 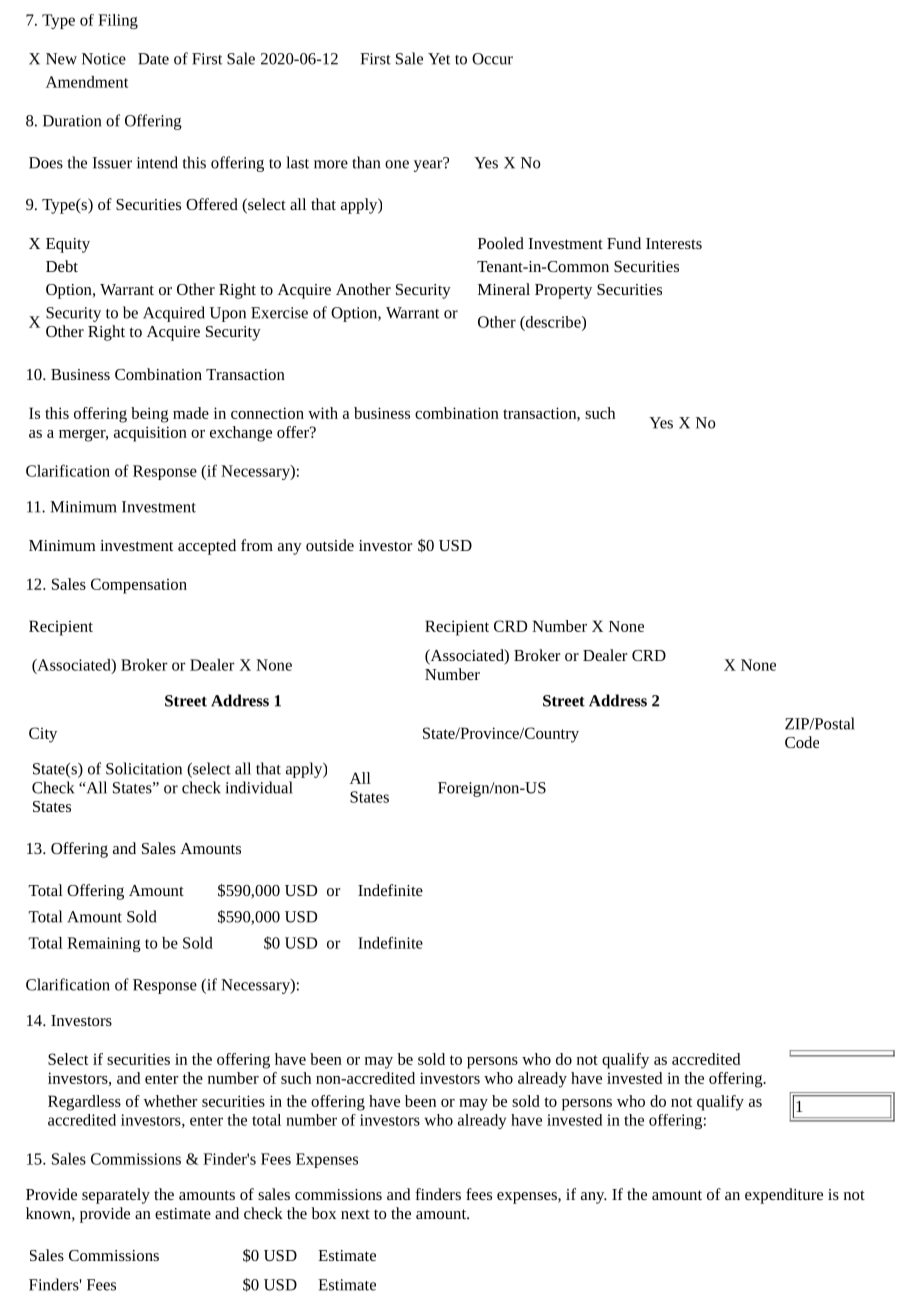 What do you see at coordinates (330, 545) in the document?
I see `outside` at bounding box center [330, 545].
